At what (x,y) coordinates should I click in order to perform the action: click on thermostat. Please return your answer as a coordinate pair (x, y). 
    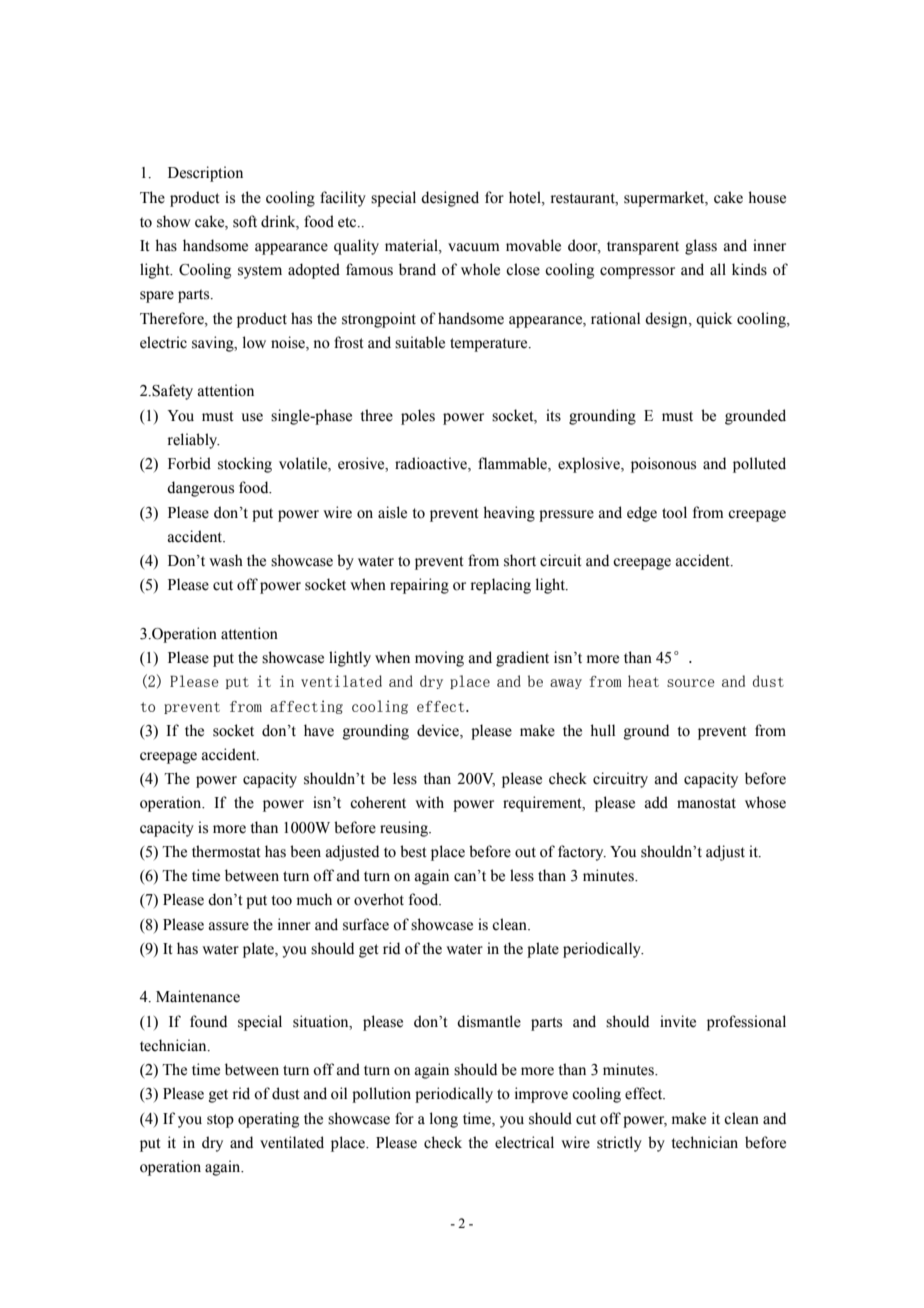
    Looking at the image, I should click on (226, 851).
